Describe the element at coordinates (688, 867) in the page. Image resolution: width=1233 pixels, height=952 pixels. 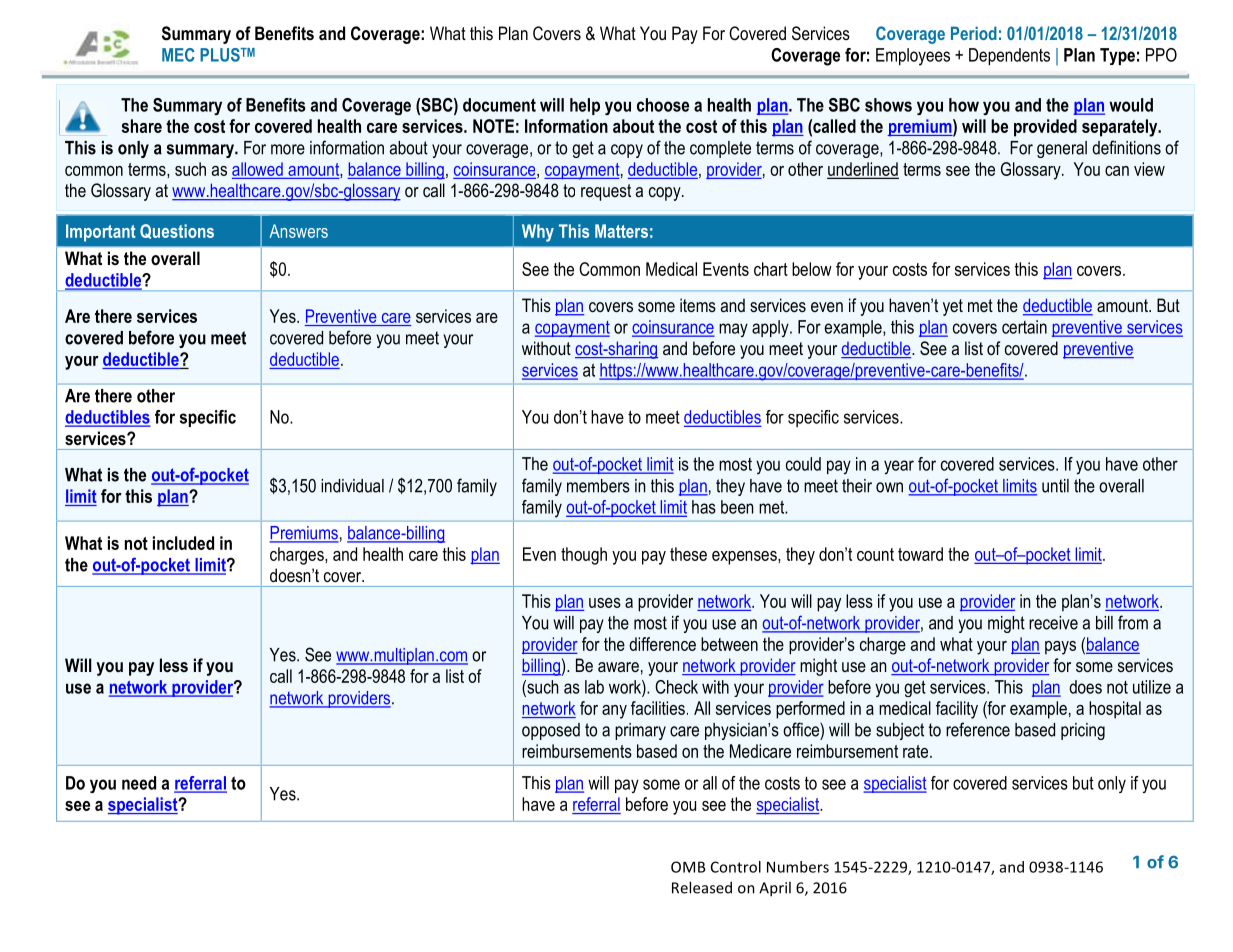
I see `OMB` at that location.
